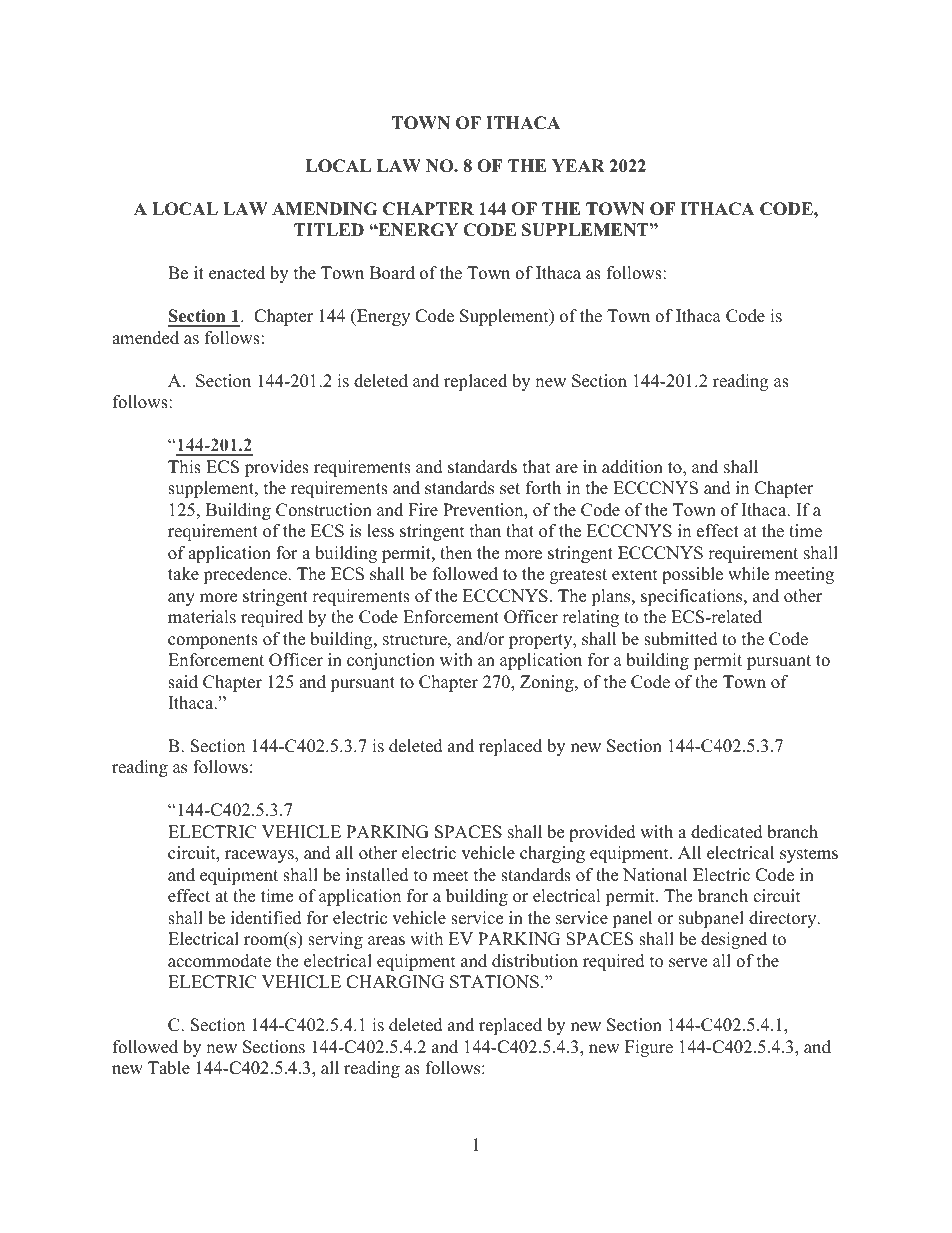 The image size is (952, 1233). What do you see at coordinates (392, 273) in the screenshot?
I see `Board` at bounding box center [392, 273].
